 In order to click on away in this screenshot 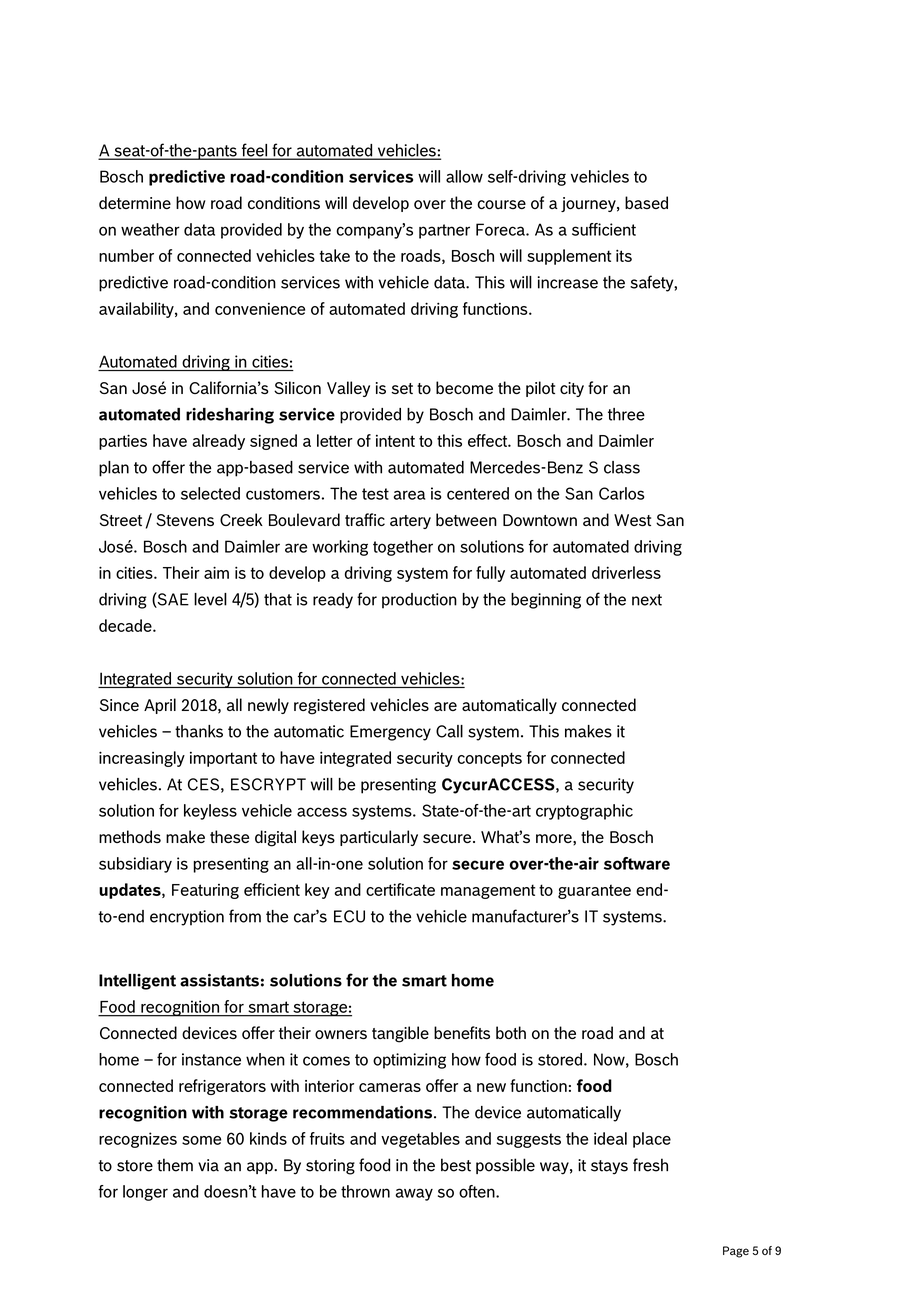, I will do `click(414, 1194)`.
